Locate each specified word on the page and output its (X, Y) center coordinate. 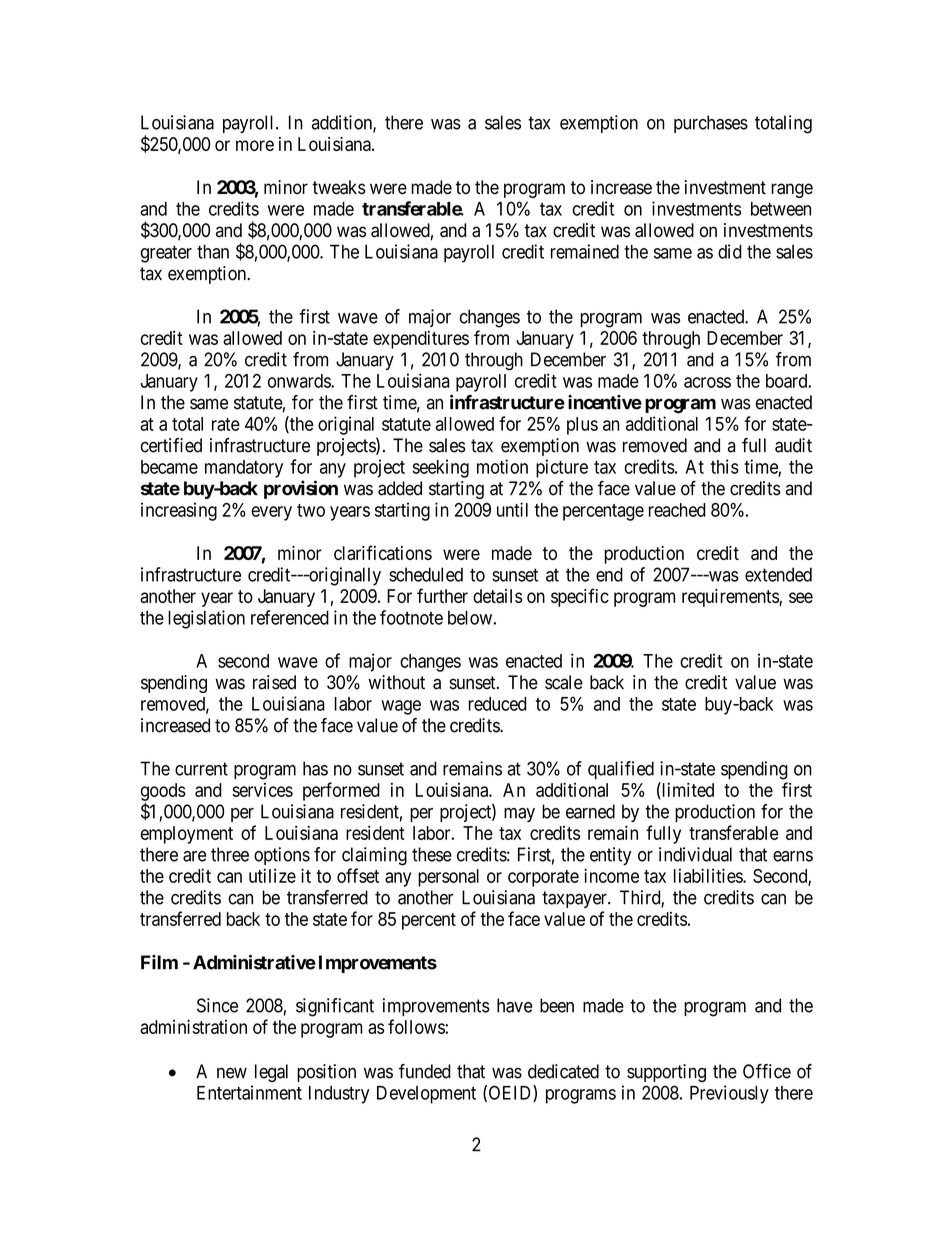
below (470, 617)
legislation (206, 619)
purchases (711, 124)
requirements (731, 598)
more (255, 145)
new (232, 1073)
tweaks (339, 187)
